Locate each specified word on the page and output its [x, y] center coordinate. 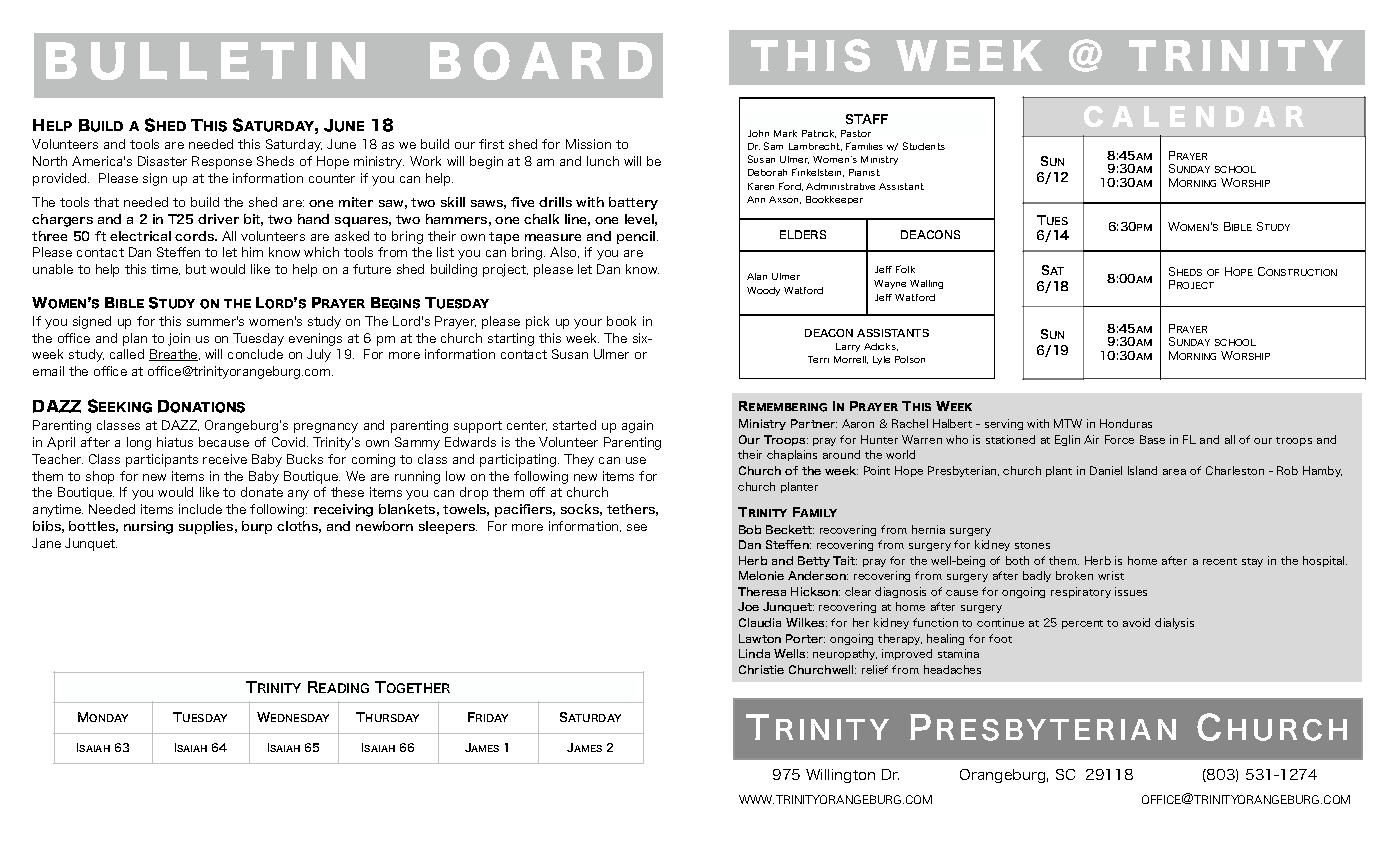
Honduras [1126, 423]
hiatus [175, 442]
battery [633, 203]
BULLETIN [205, 61]
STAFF [867, 119]
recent [1220, 561]
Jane [46, 543]
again [637, 426]
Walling [926, 284]
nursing [148, 527]
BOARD [541, 61]
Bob [750, 529]
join [179, 339]
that [106, 202]
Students [924, 146]
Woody [763, 291]
